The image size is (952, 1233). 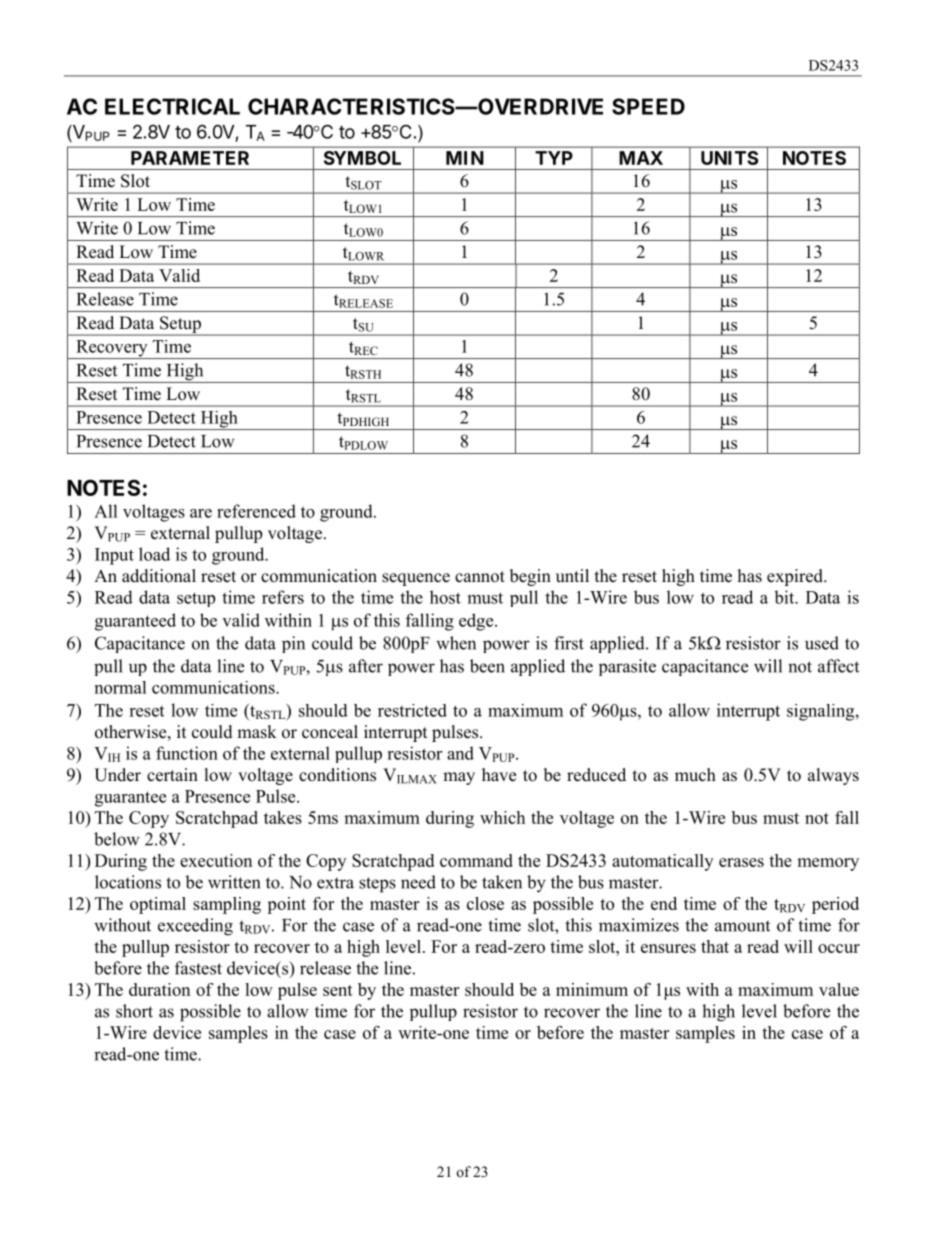 I want to click on that, so click(x=715, y=946).
